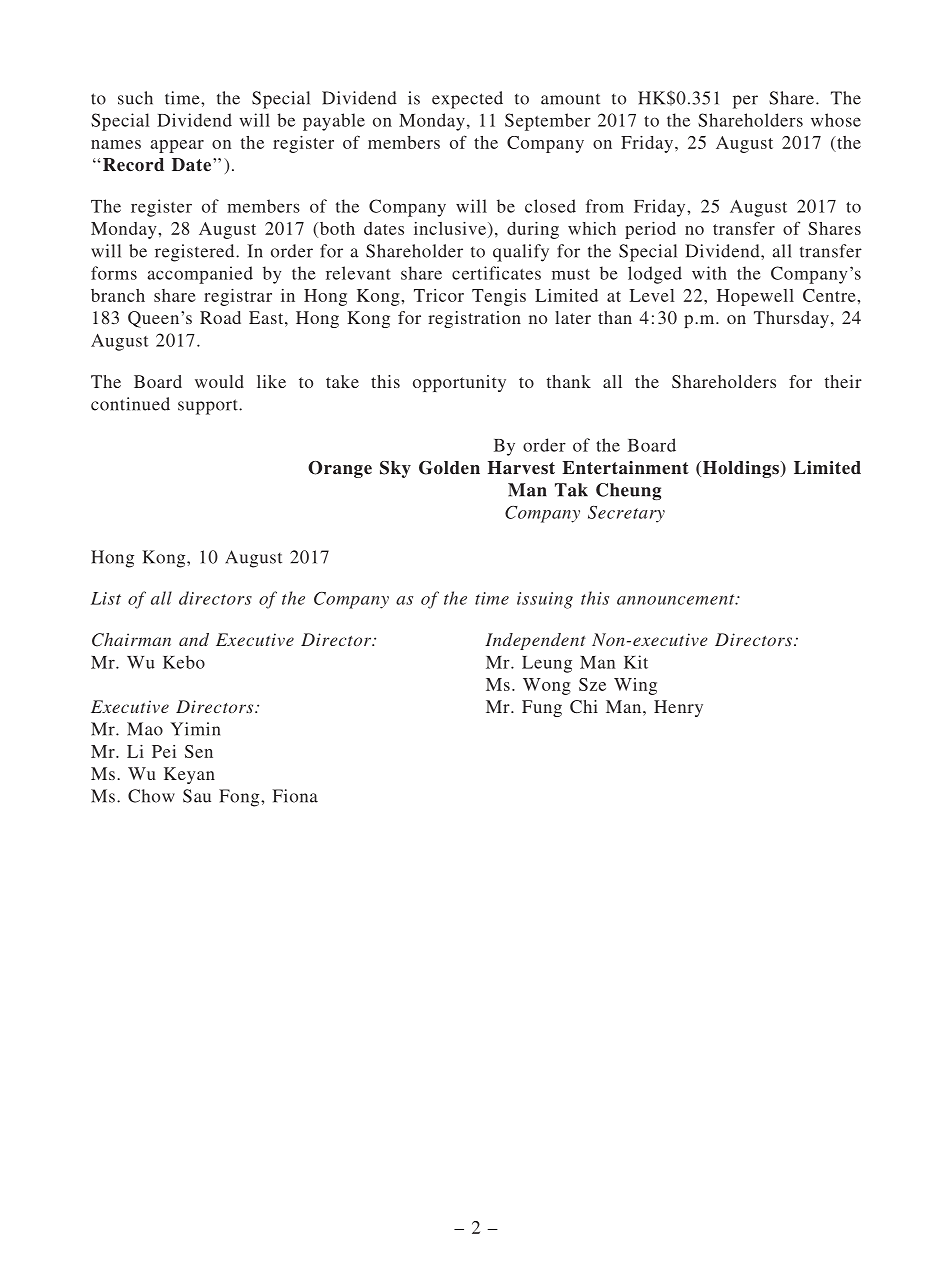 This screenshot has width=952, height=1270. Describe the element at coordinates (467, 100) in the screenshot. I see `expected` at that location.
